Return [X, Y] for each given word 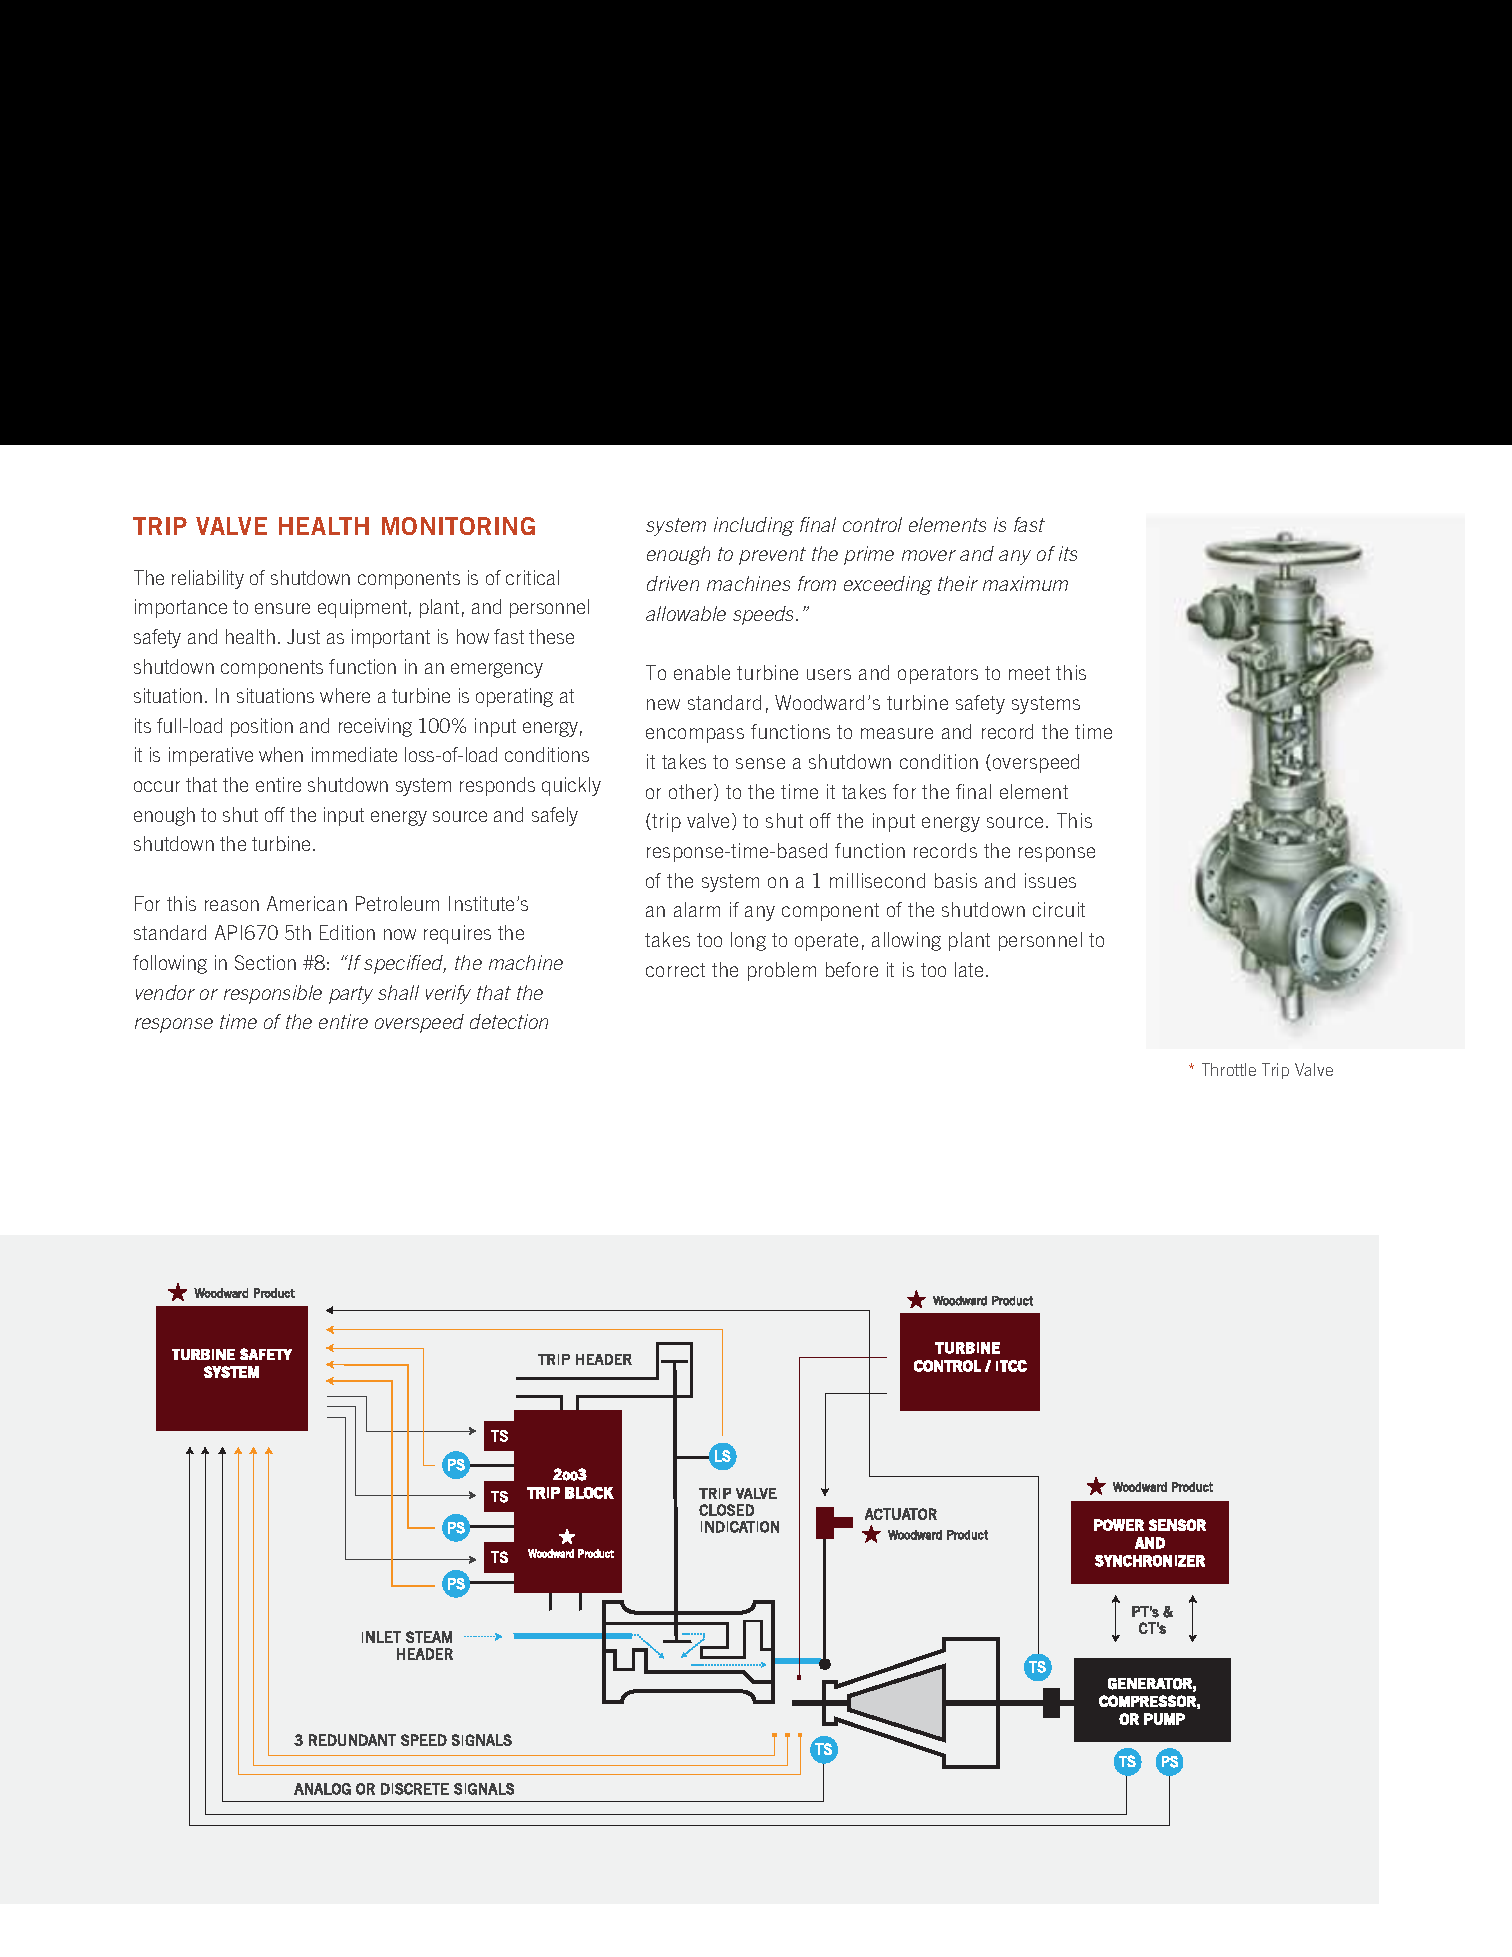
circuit [1059, 909]
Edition [347, 932]
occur [157, 786]
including [754, 526]
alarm [697, 909]
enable [702, 672]
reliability [208, 579]
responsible [273, 994]
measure [897, 733]
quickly [571, 786]
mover [929, 555]
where [345, 695]
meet [1029, 673]
